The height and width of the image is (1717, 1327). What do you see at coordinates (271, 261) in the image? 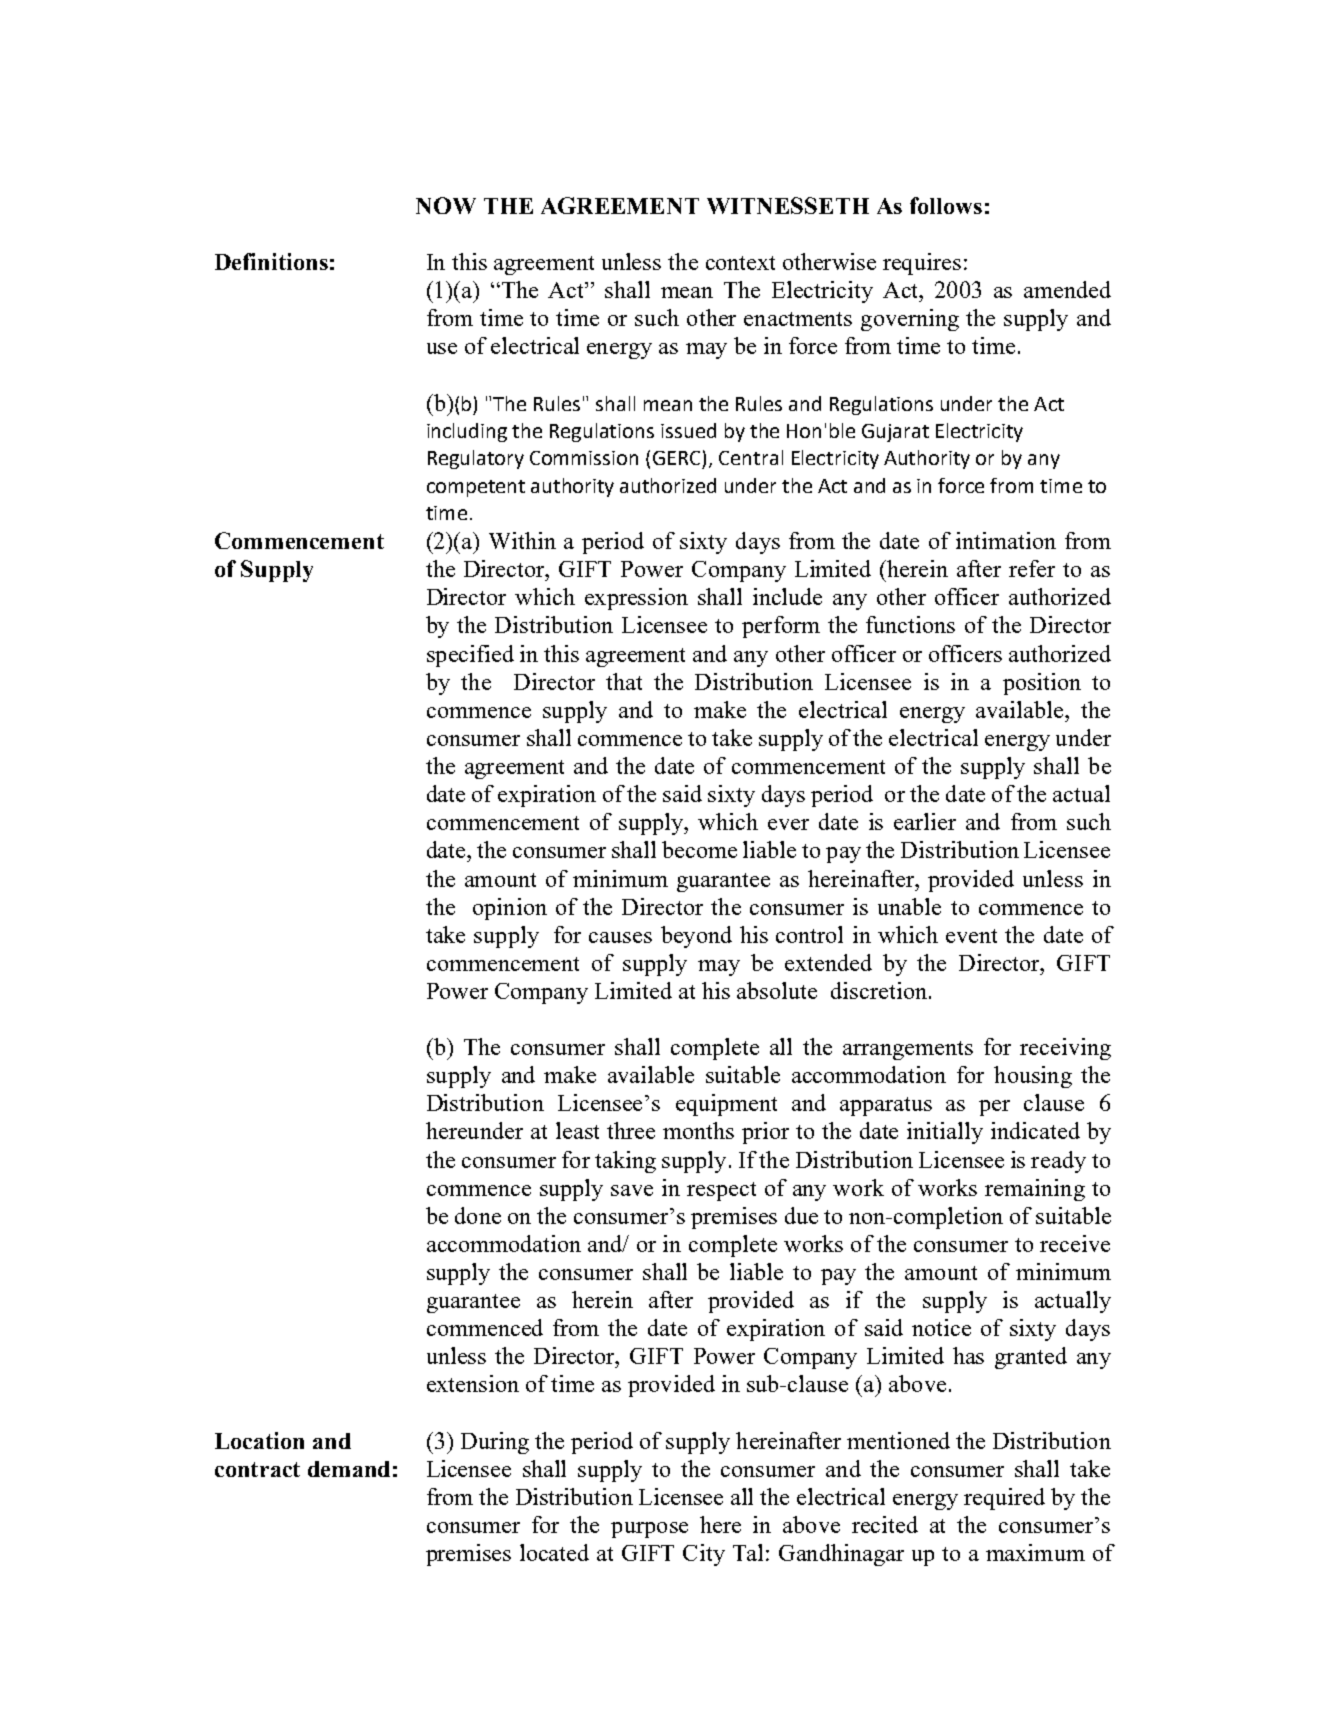
I see `Definitions` at bounding box center [271, 261].
